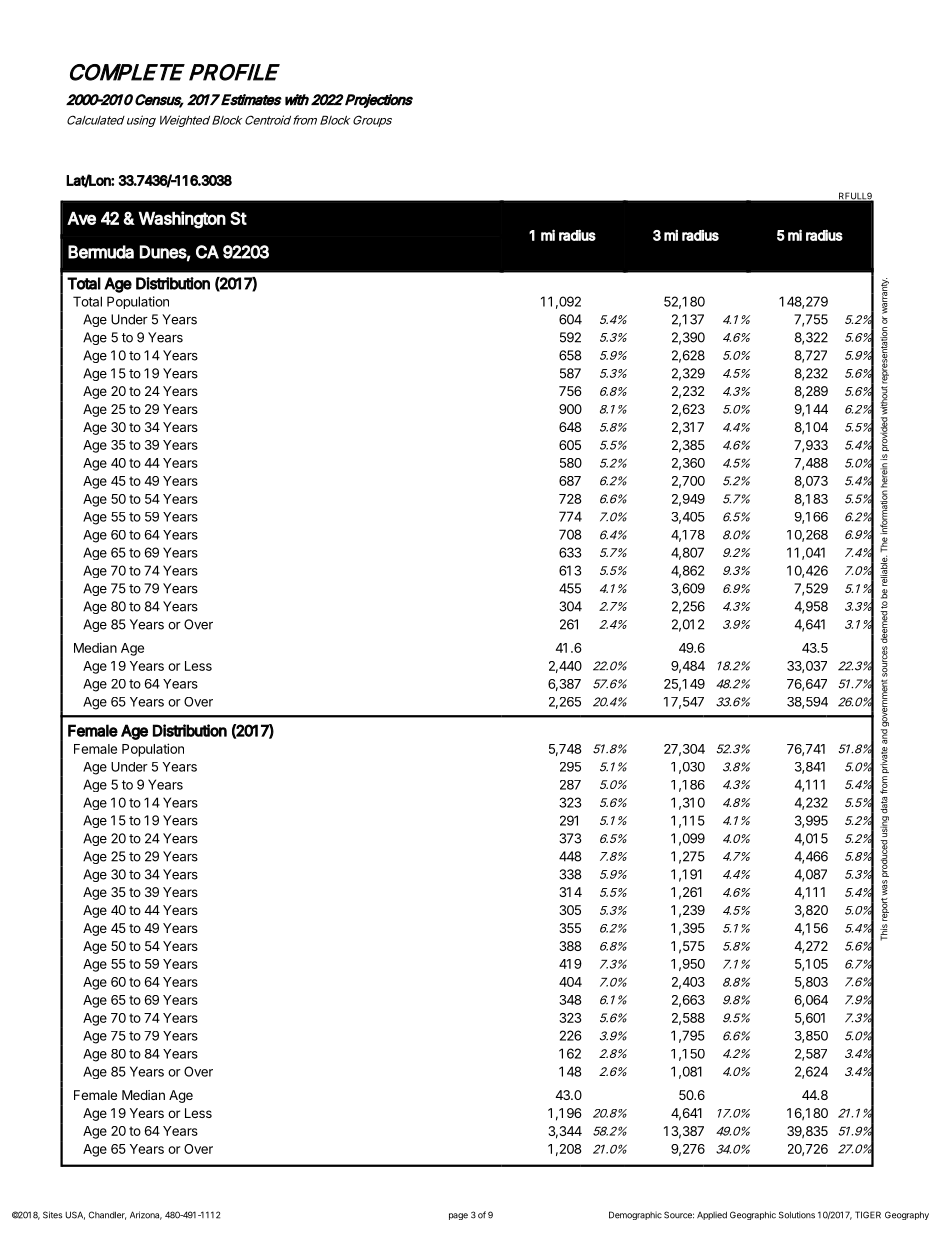  I want to click on Geographic, so click(753, 1215).
